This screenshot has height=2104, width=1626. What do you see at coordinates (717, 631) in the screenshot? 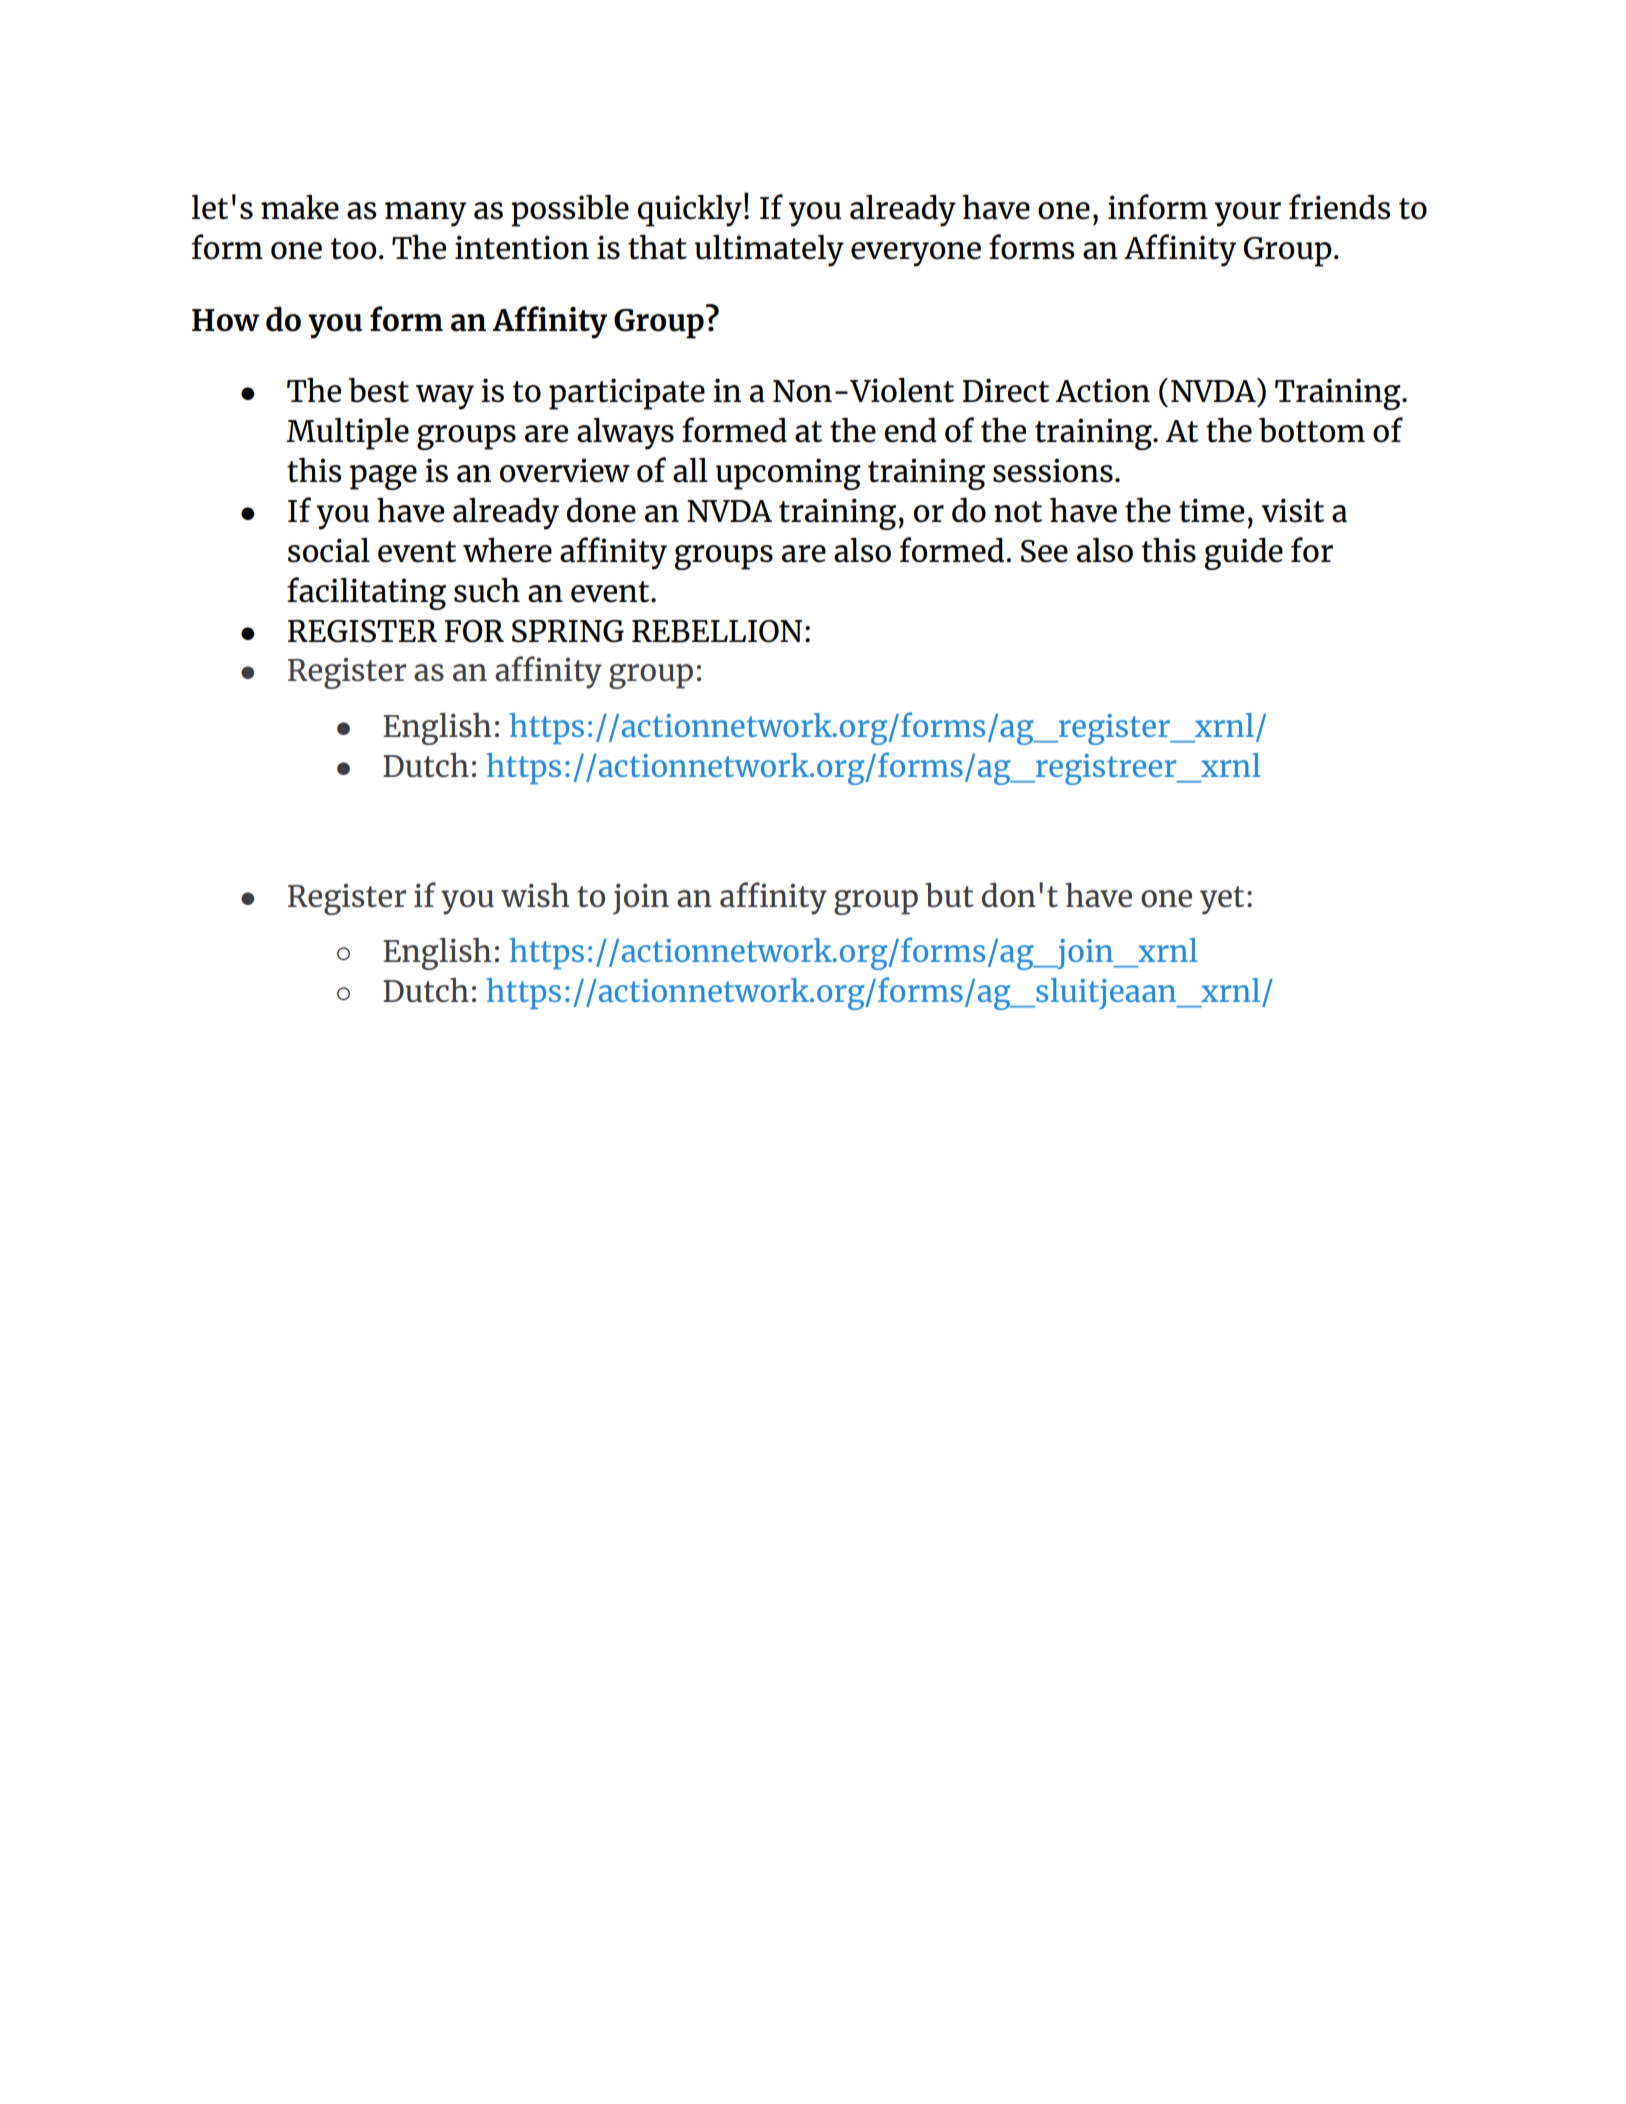
I see `REBELLION` at bounding box center [717, 631].
